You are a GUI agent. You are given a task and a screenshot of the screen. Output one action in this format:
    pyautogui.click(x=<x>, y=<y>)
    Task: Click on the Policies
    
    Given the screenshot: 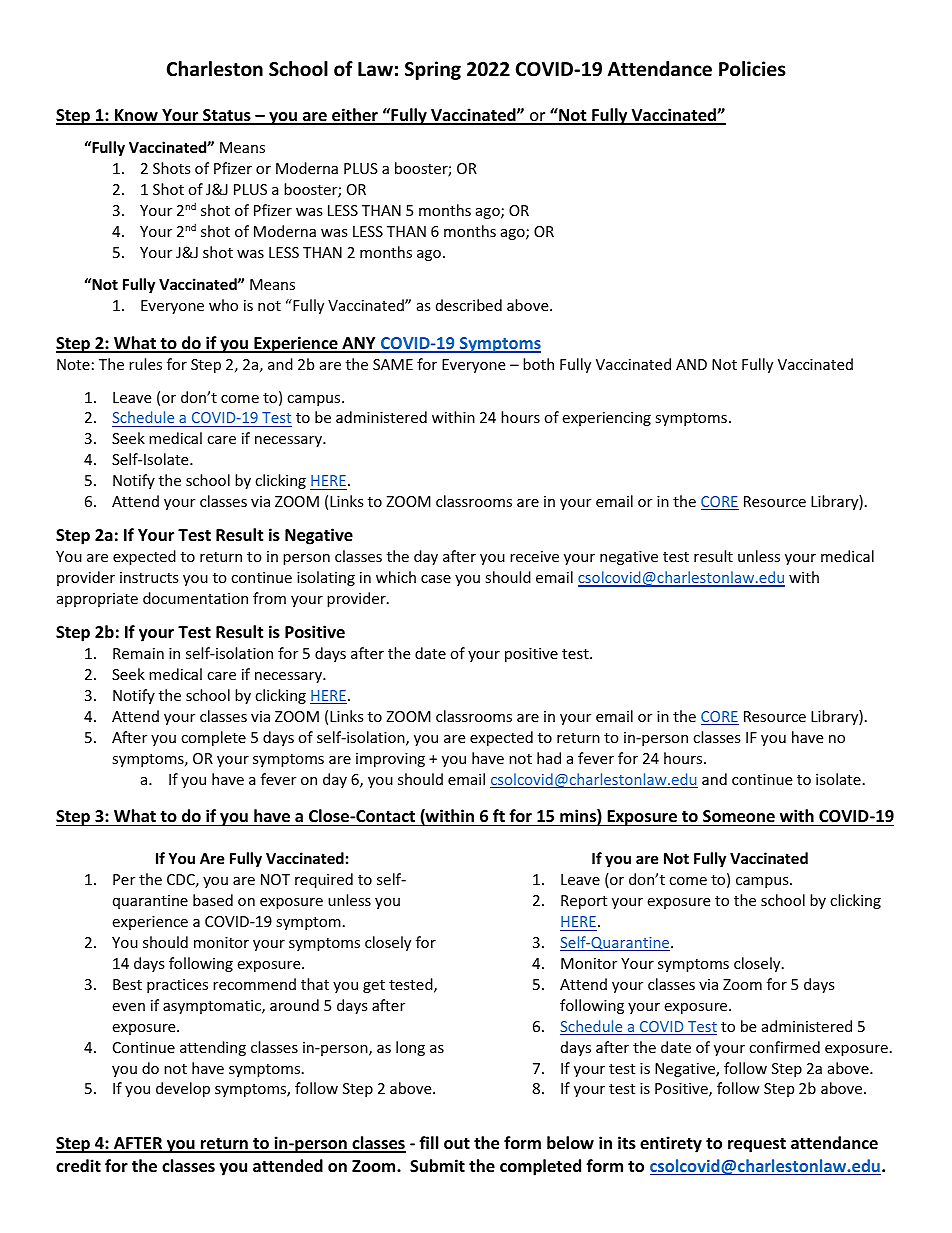 What is the action you would take?
    pyautogui.click(x=752, y=69)
